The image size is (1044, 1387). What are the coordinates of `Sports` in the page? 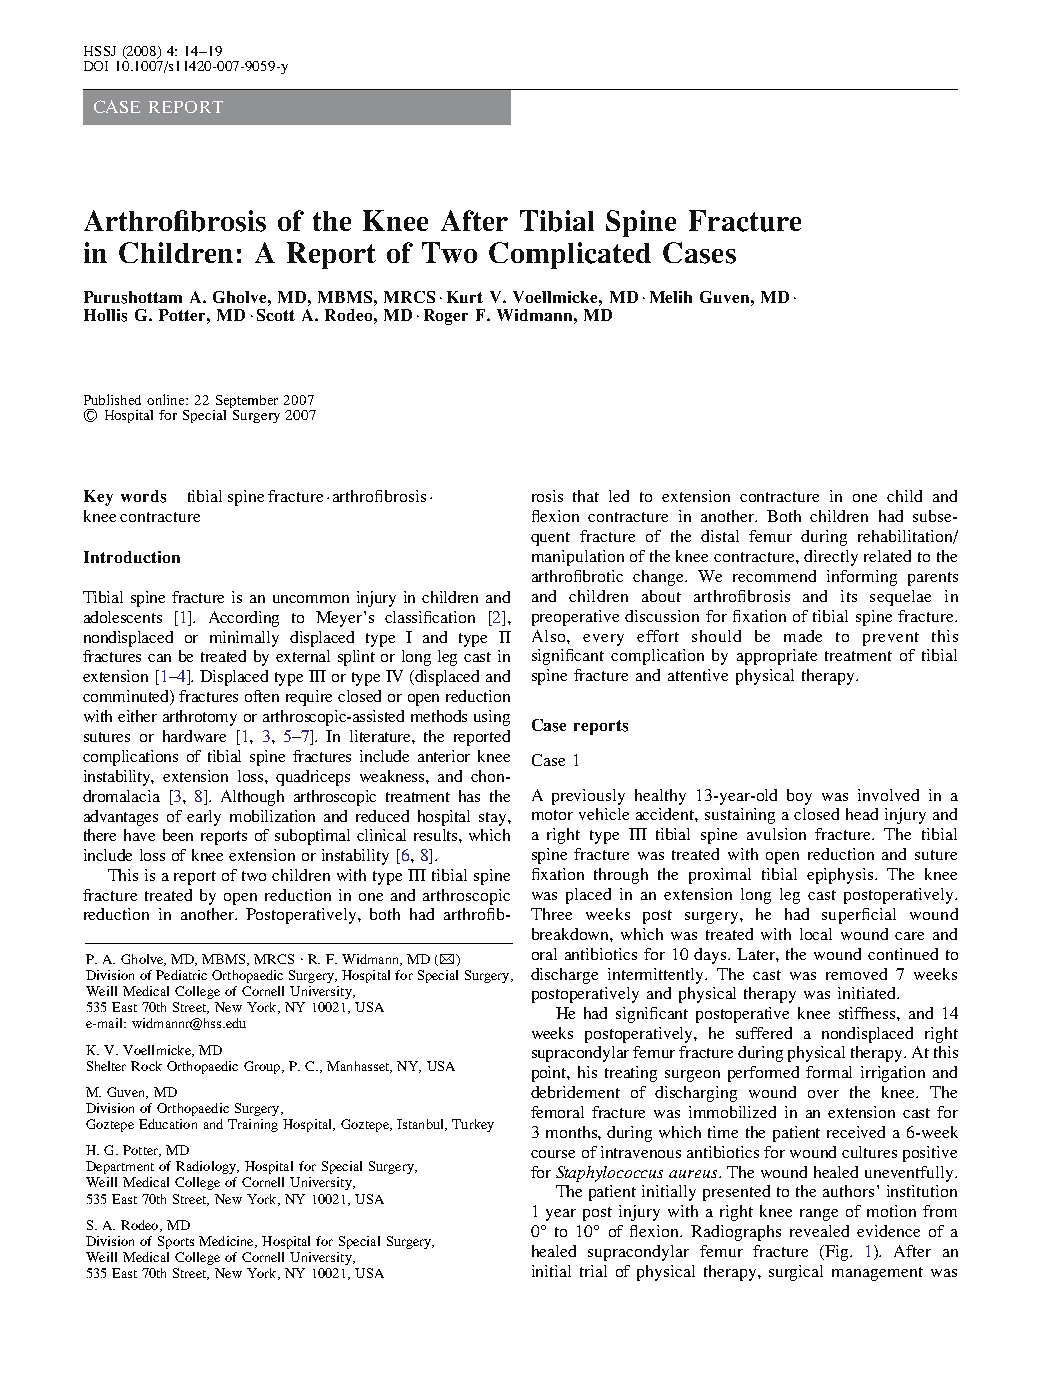 It's located at (176, 1242).
